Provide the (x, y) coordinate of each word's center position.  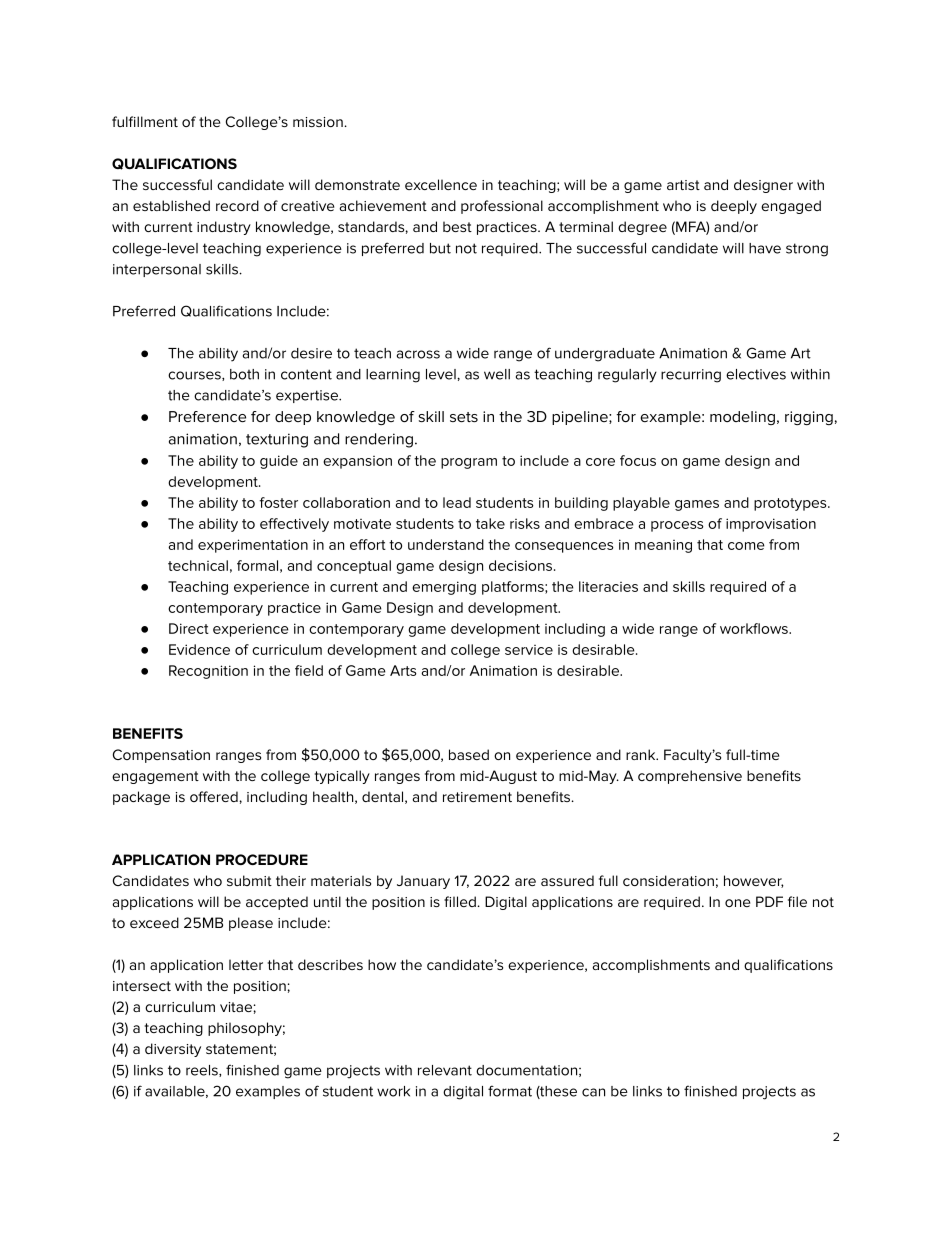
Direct (189, 628)
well (497, 374)
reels (203, 1071)
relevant (445, 1070)
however (754, 881)
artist (683, 185)
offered (215, 796)
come (746, 546)
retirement (477, 797)
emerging (444, 588)
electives (756, 374)
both (244, 374)
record (237, 205)
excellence (441, 184)
